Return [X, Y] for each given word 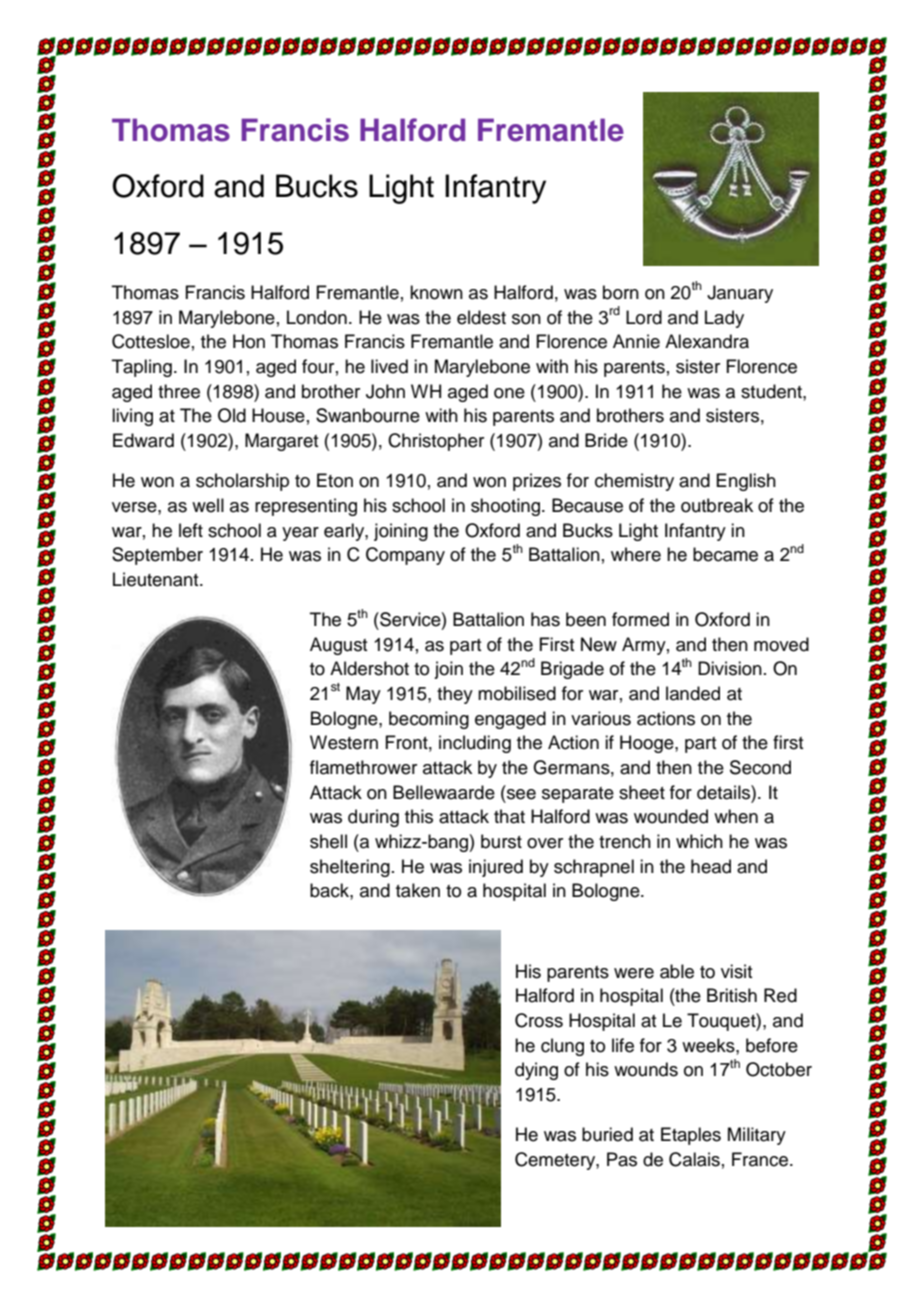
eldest [481, 317]
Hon [249, 341]
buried [607, 1134]
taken [418, 890]
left [191, 530]
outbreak [717, 505]
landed [693, 693]
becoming [429, 720]
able [677, 971]
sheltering [350, 868]
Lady [724, 319]
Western [344, 742]
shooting [507, 507]
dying [536, 1071]
